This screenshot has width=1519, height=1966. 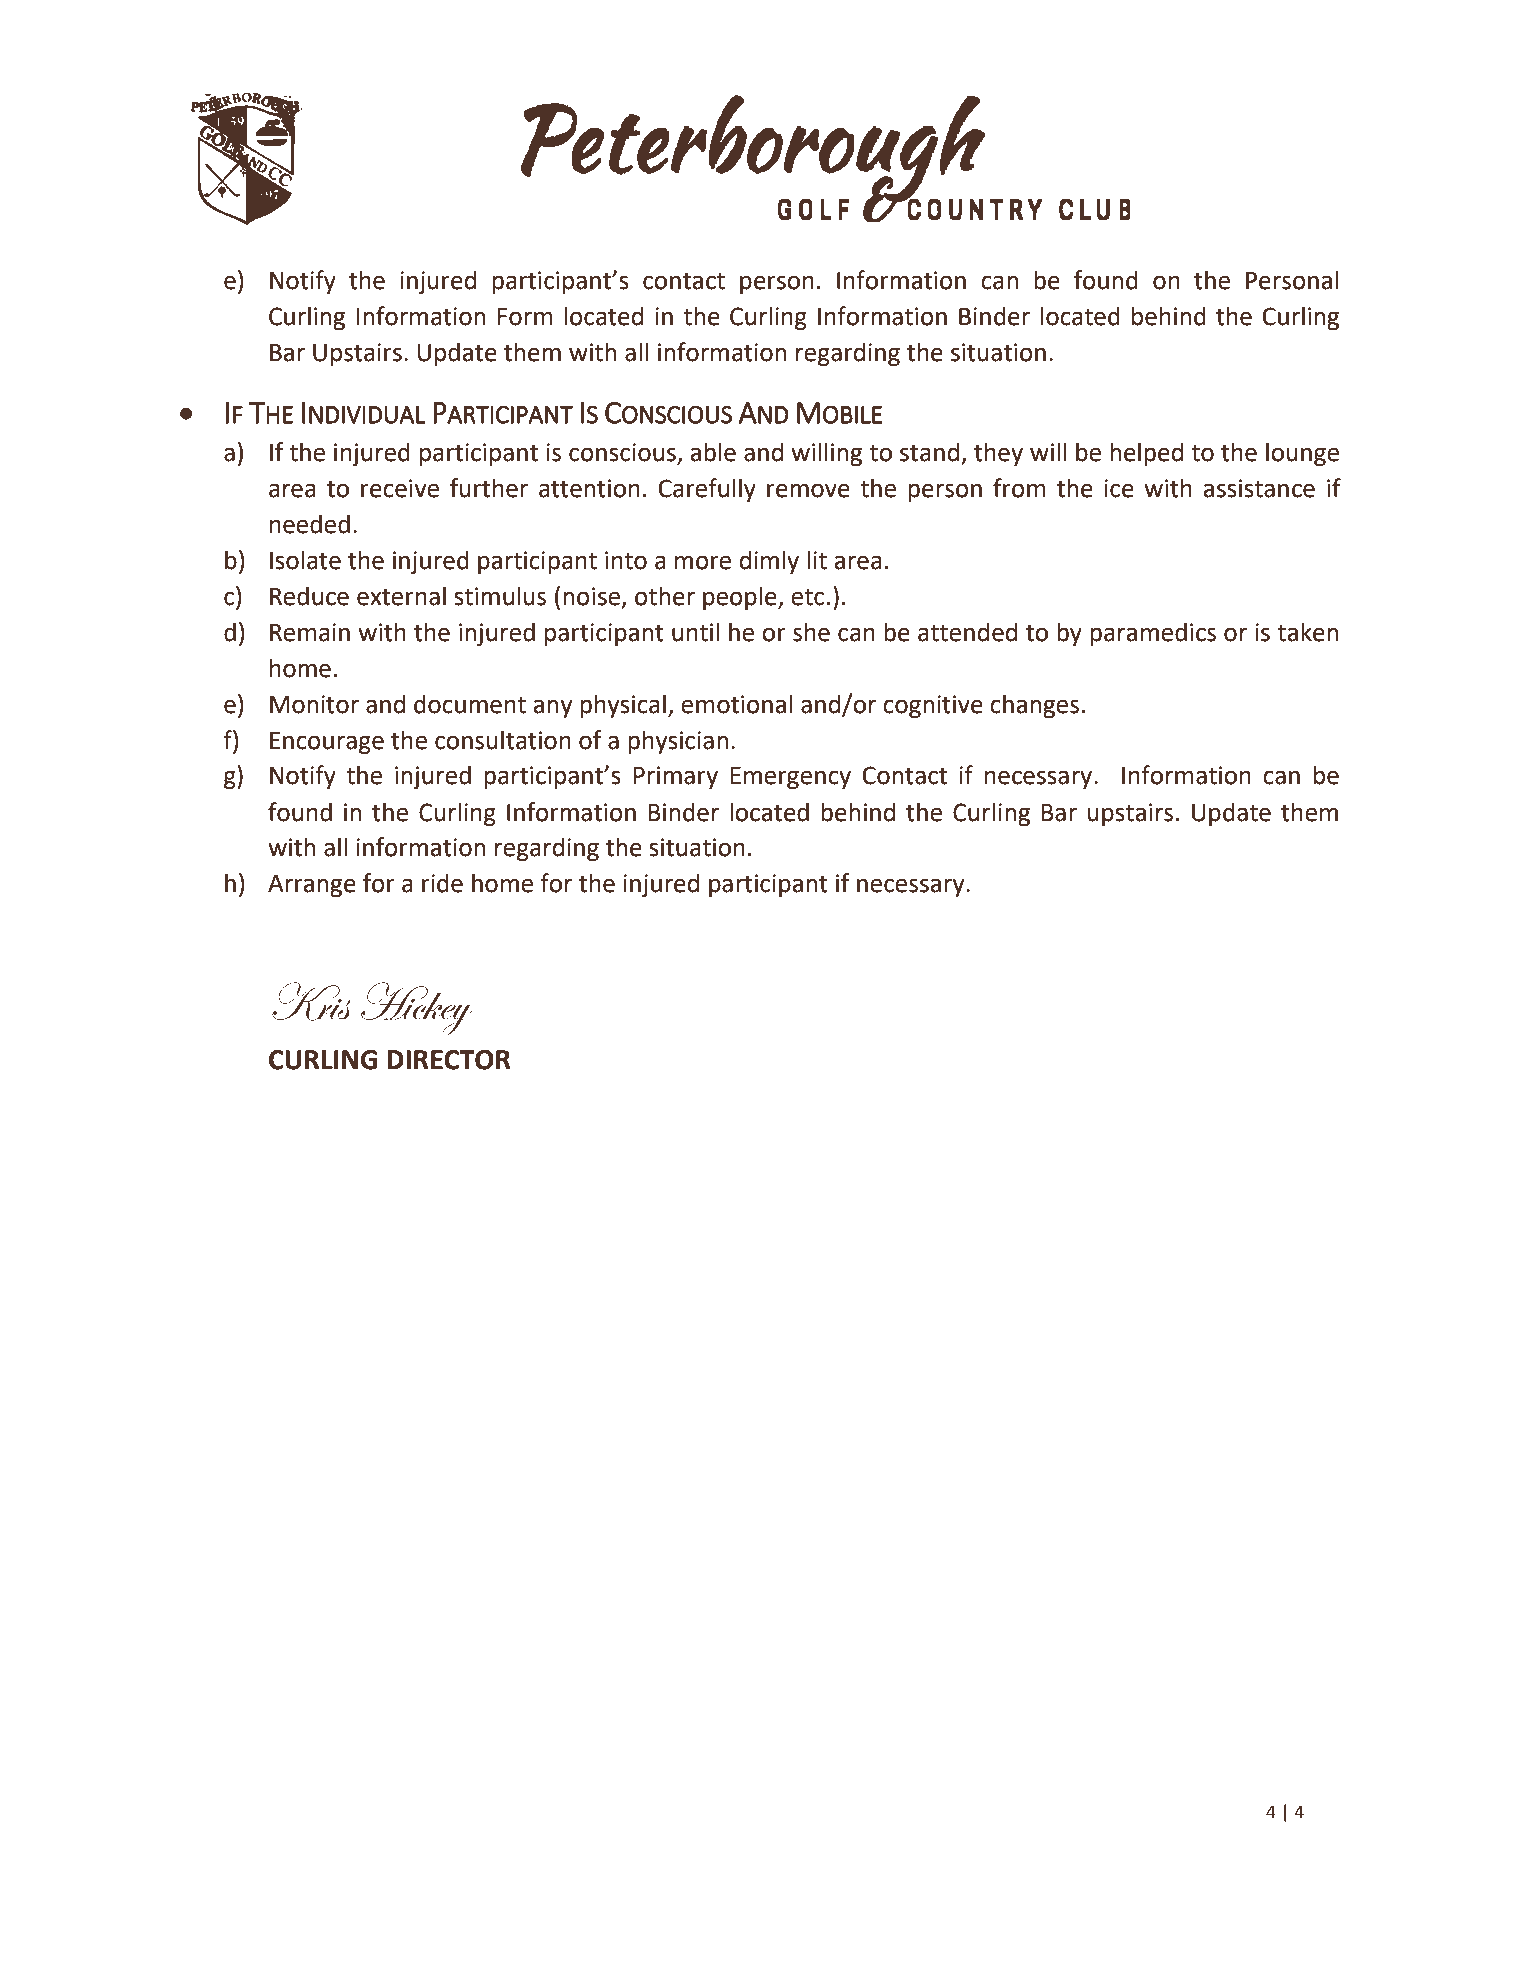 What do you see at coordinates (400, 488) in the screenshot?
I see `receive` at bounding box center [400, 488].
